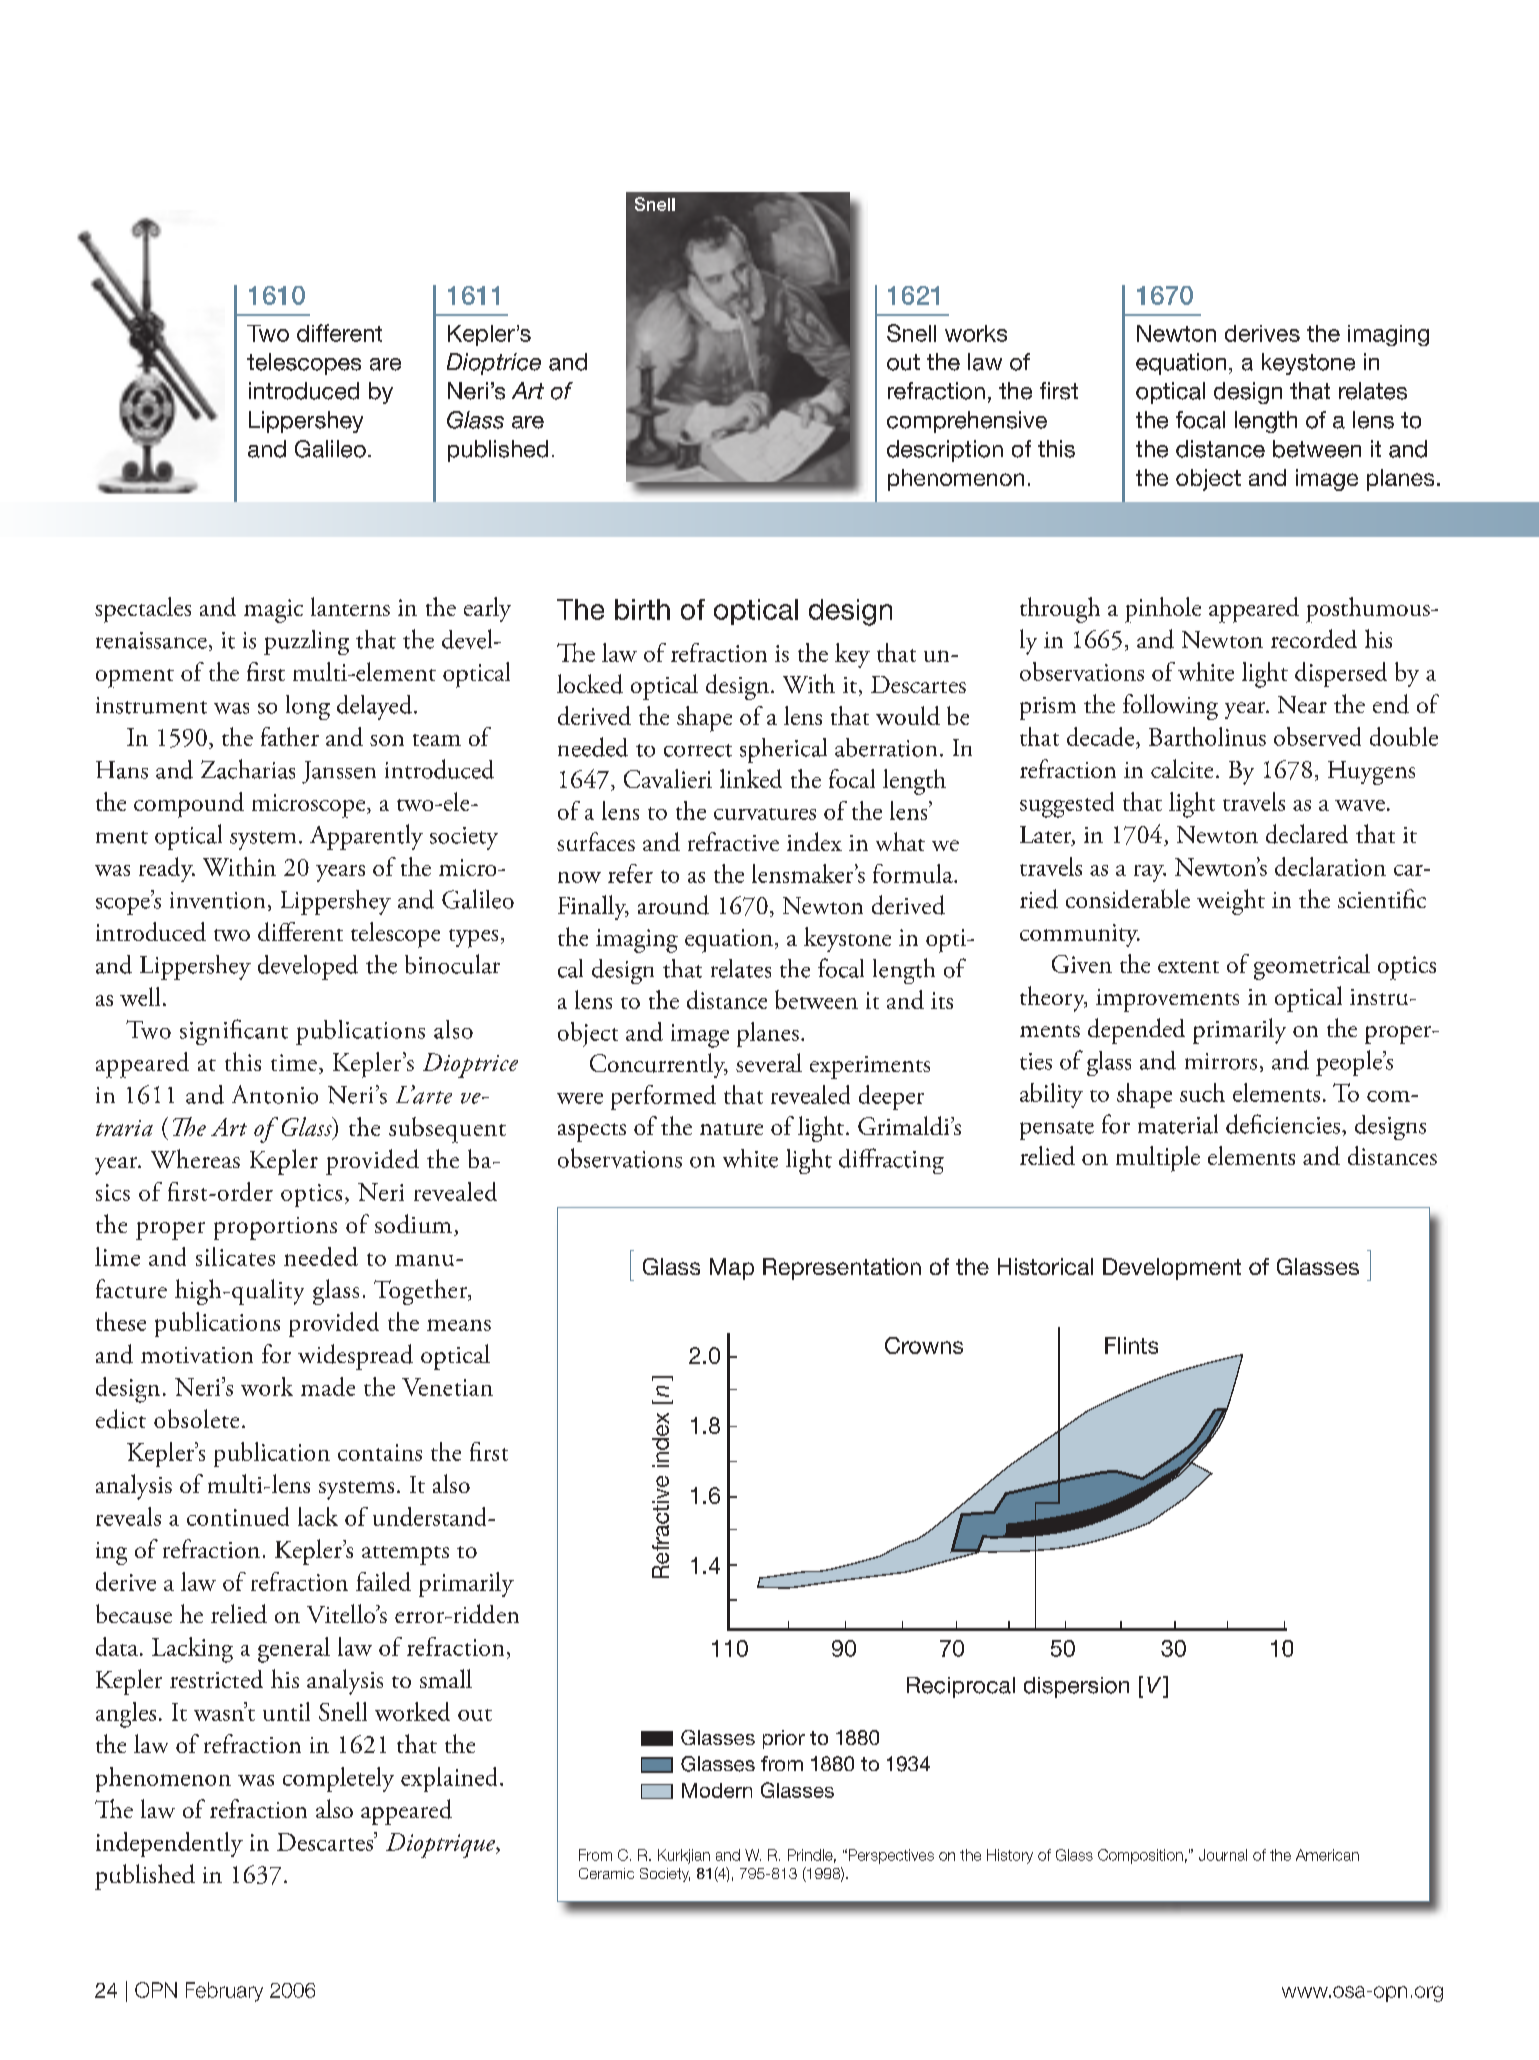 The width and height of the image is (1539, 2060). Describe the element at coordinates (238, 1516) in the image. I see `continued` at that location.
